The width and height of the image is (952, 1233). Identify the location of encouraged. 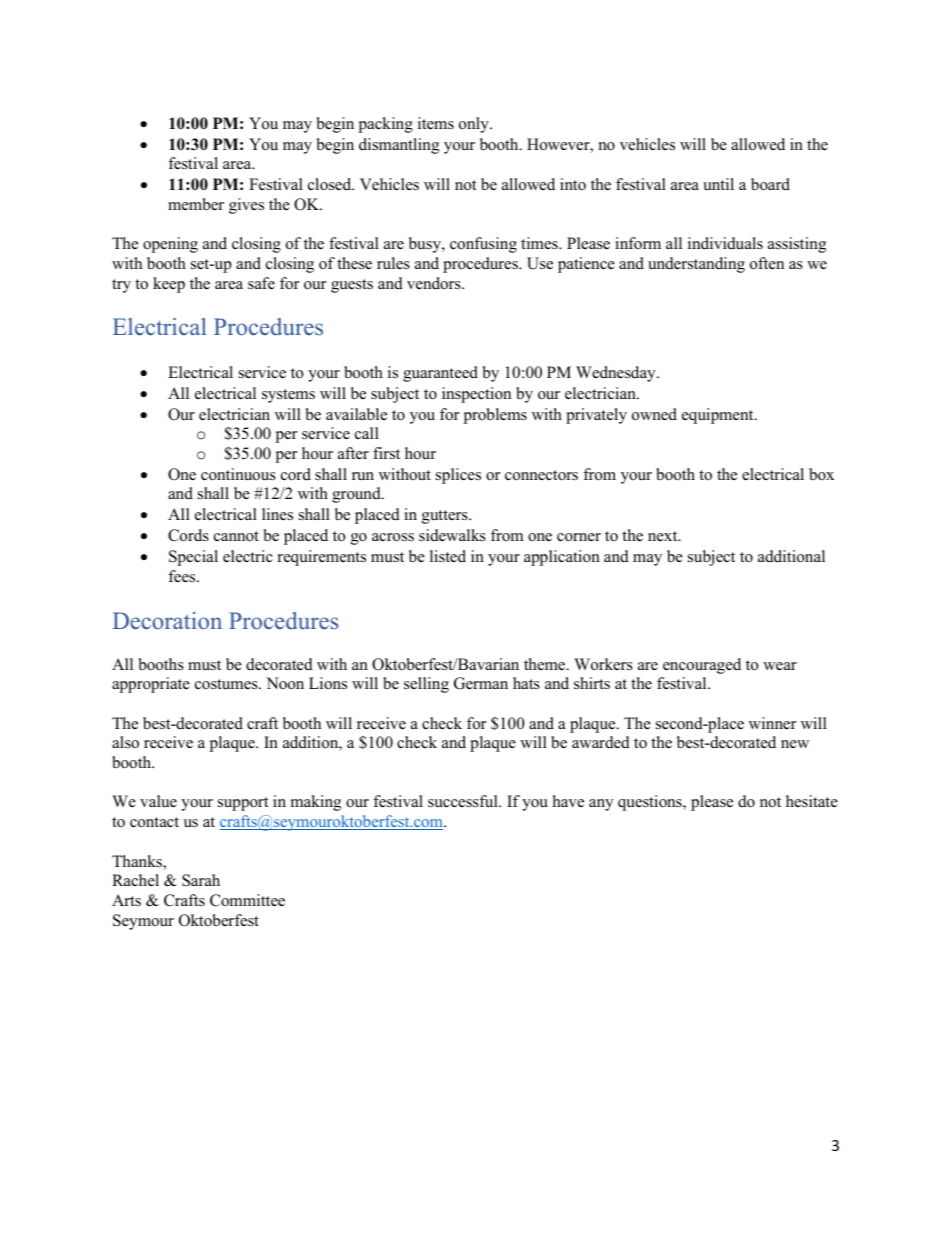
(702, 666).
